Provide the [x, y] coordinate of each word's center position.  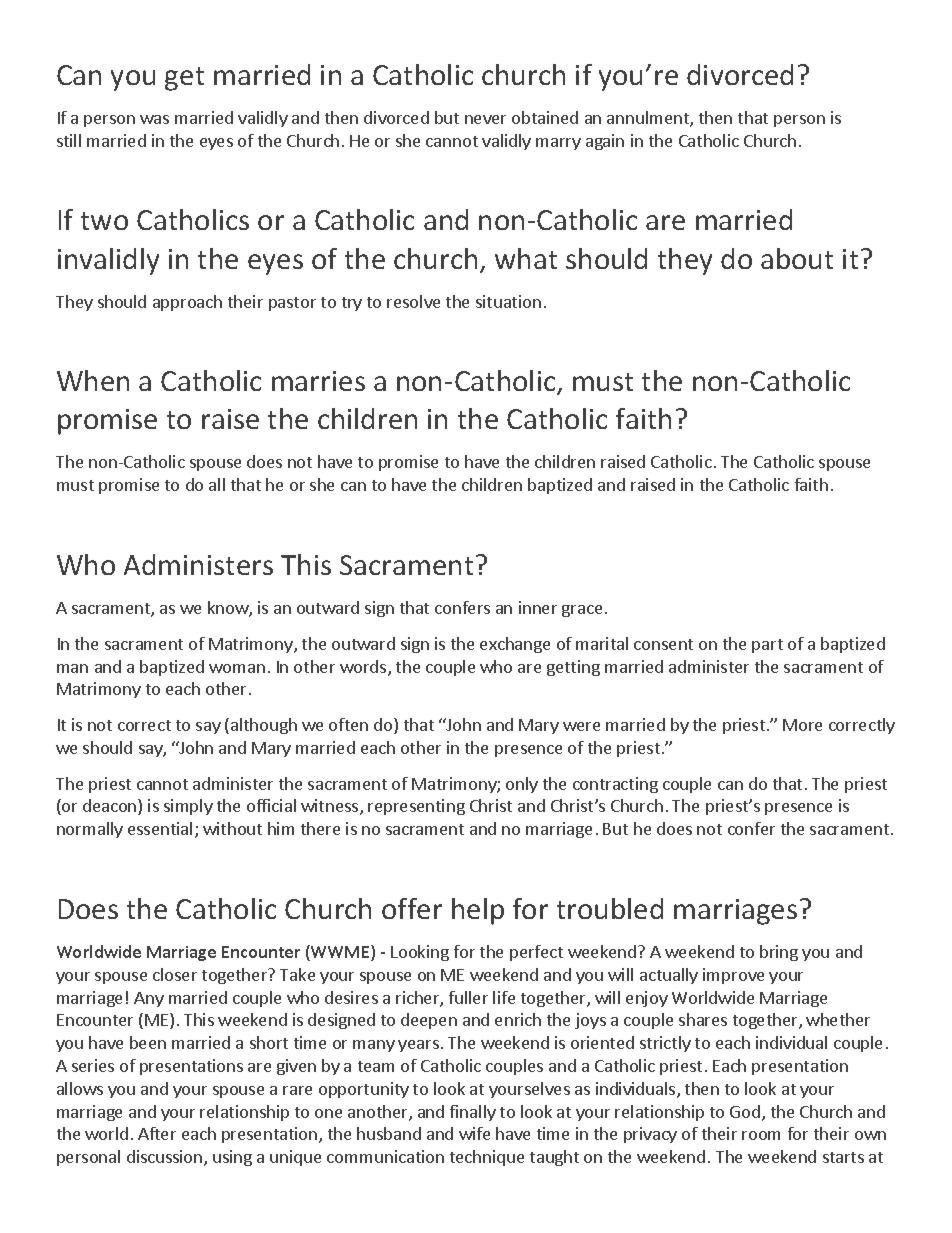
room [761, 1135]
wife [474, 1133]
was [154, 119]
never [485, 119]
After [157, 1133]
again [605, 142]
